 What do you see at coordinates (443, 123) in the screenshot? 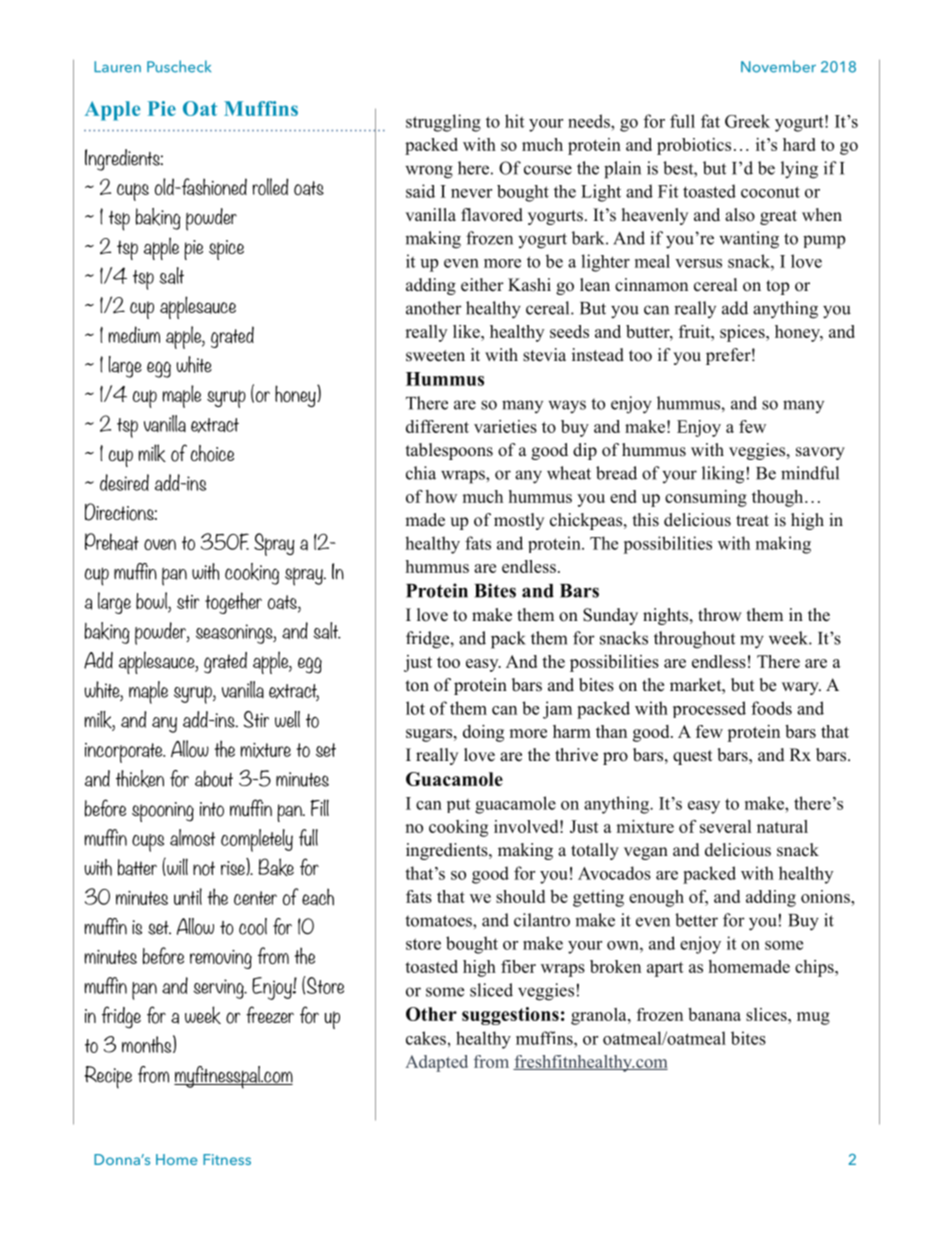
I see `struggling` at bounding box center [443, 123].
